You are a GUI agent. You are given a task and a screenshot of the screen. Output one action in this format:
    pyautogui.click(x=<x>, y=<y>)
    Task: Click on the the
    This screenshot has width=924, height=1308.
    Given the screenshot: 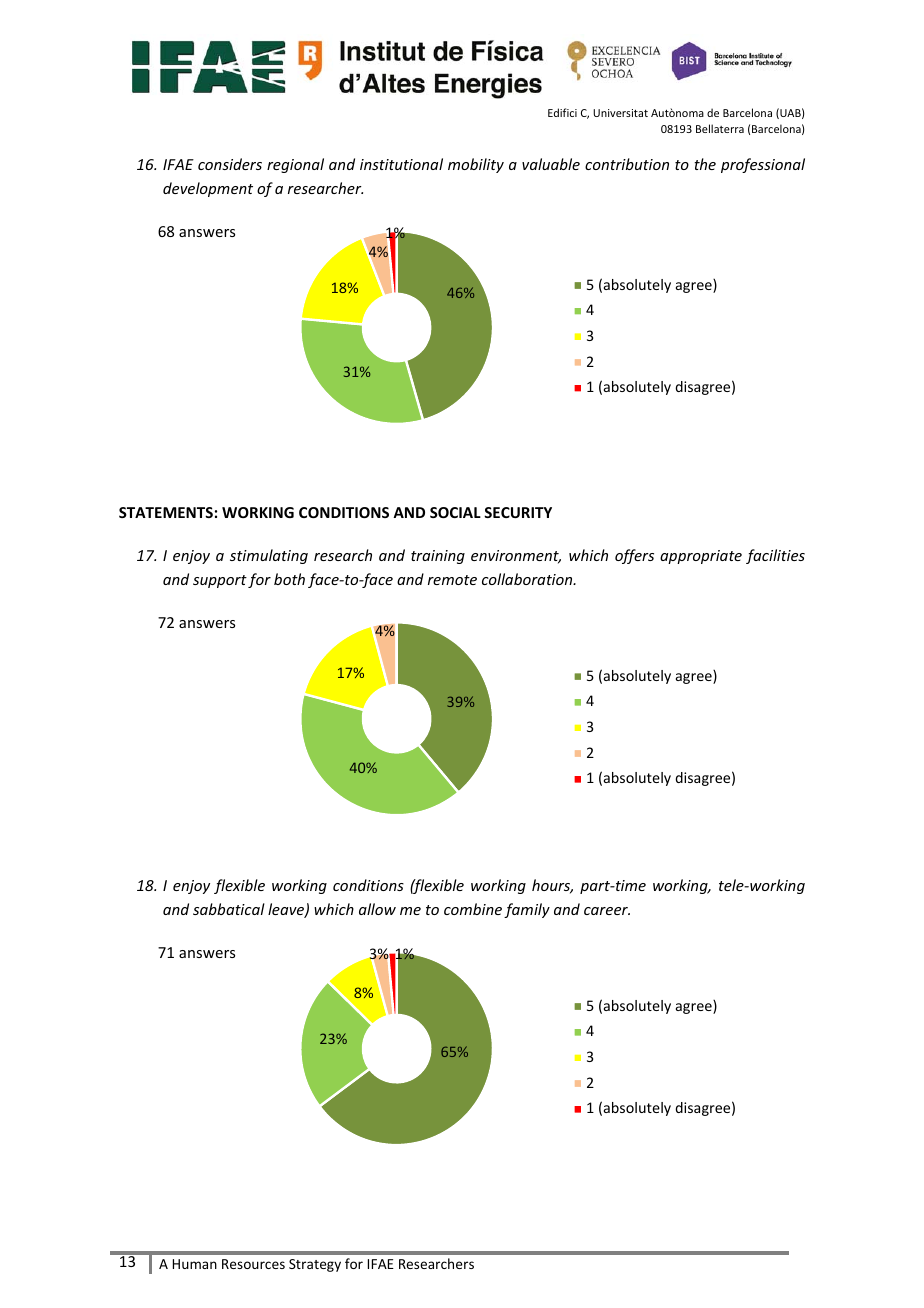 What is the action you would take?
    pyautogui.click(x=705, y=164)
